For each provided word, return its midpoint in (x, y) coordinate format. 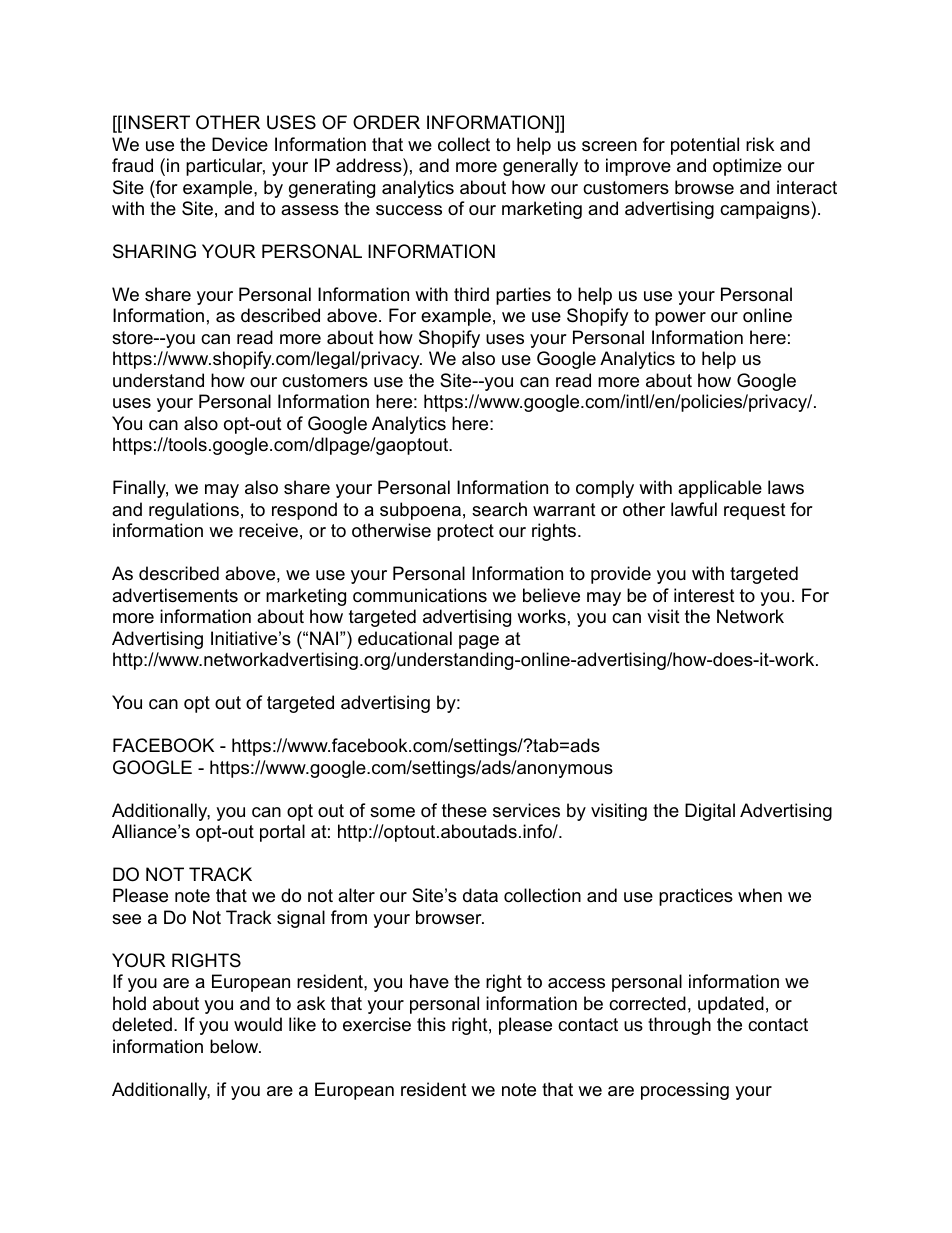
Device (240, 144)
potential (705, 146)
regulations (194, 511)
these (464, 810)
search (499, 509)
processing (685, 1091)
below (235, 1046)
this (431, 1024)
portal (282, 833)
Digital (710, 812)
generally (540, 167)
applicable (720, 489)
